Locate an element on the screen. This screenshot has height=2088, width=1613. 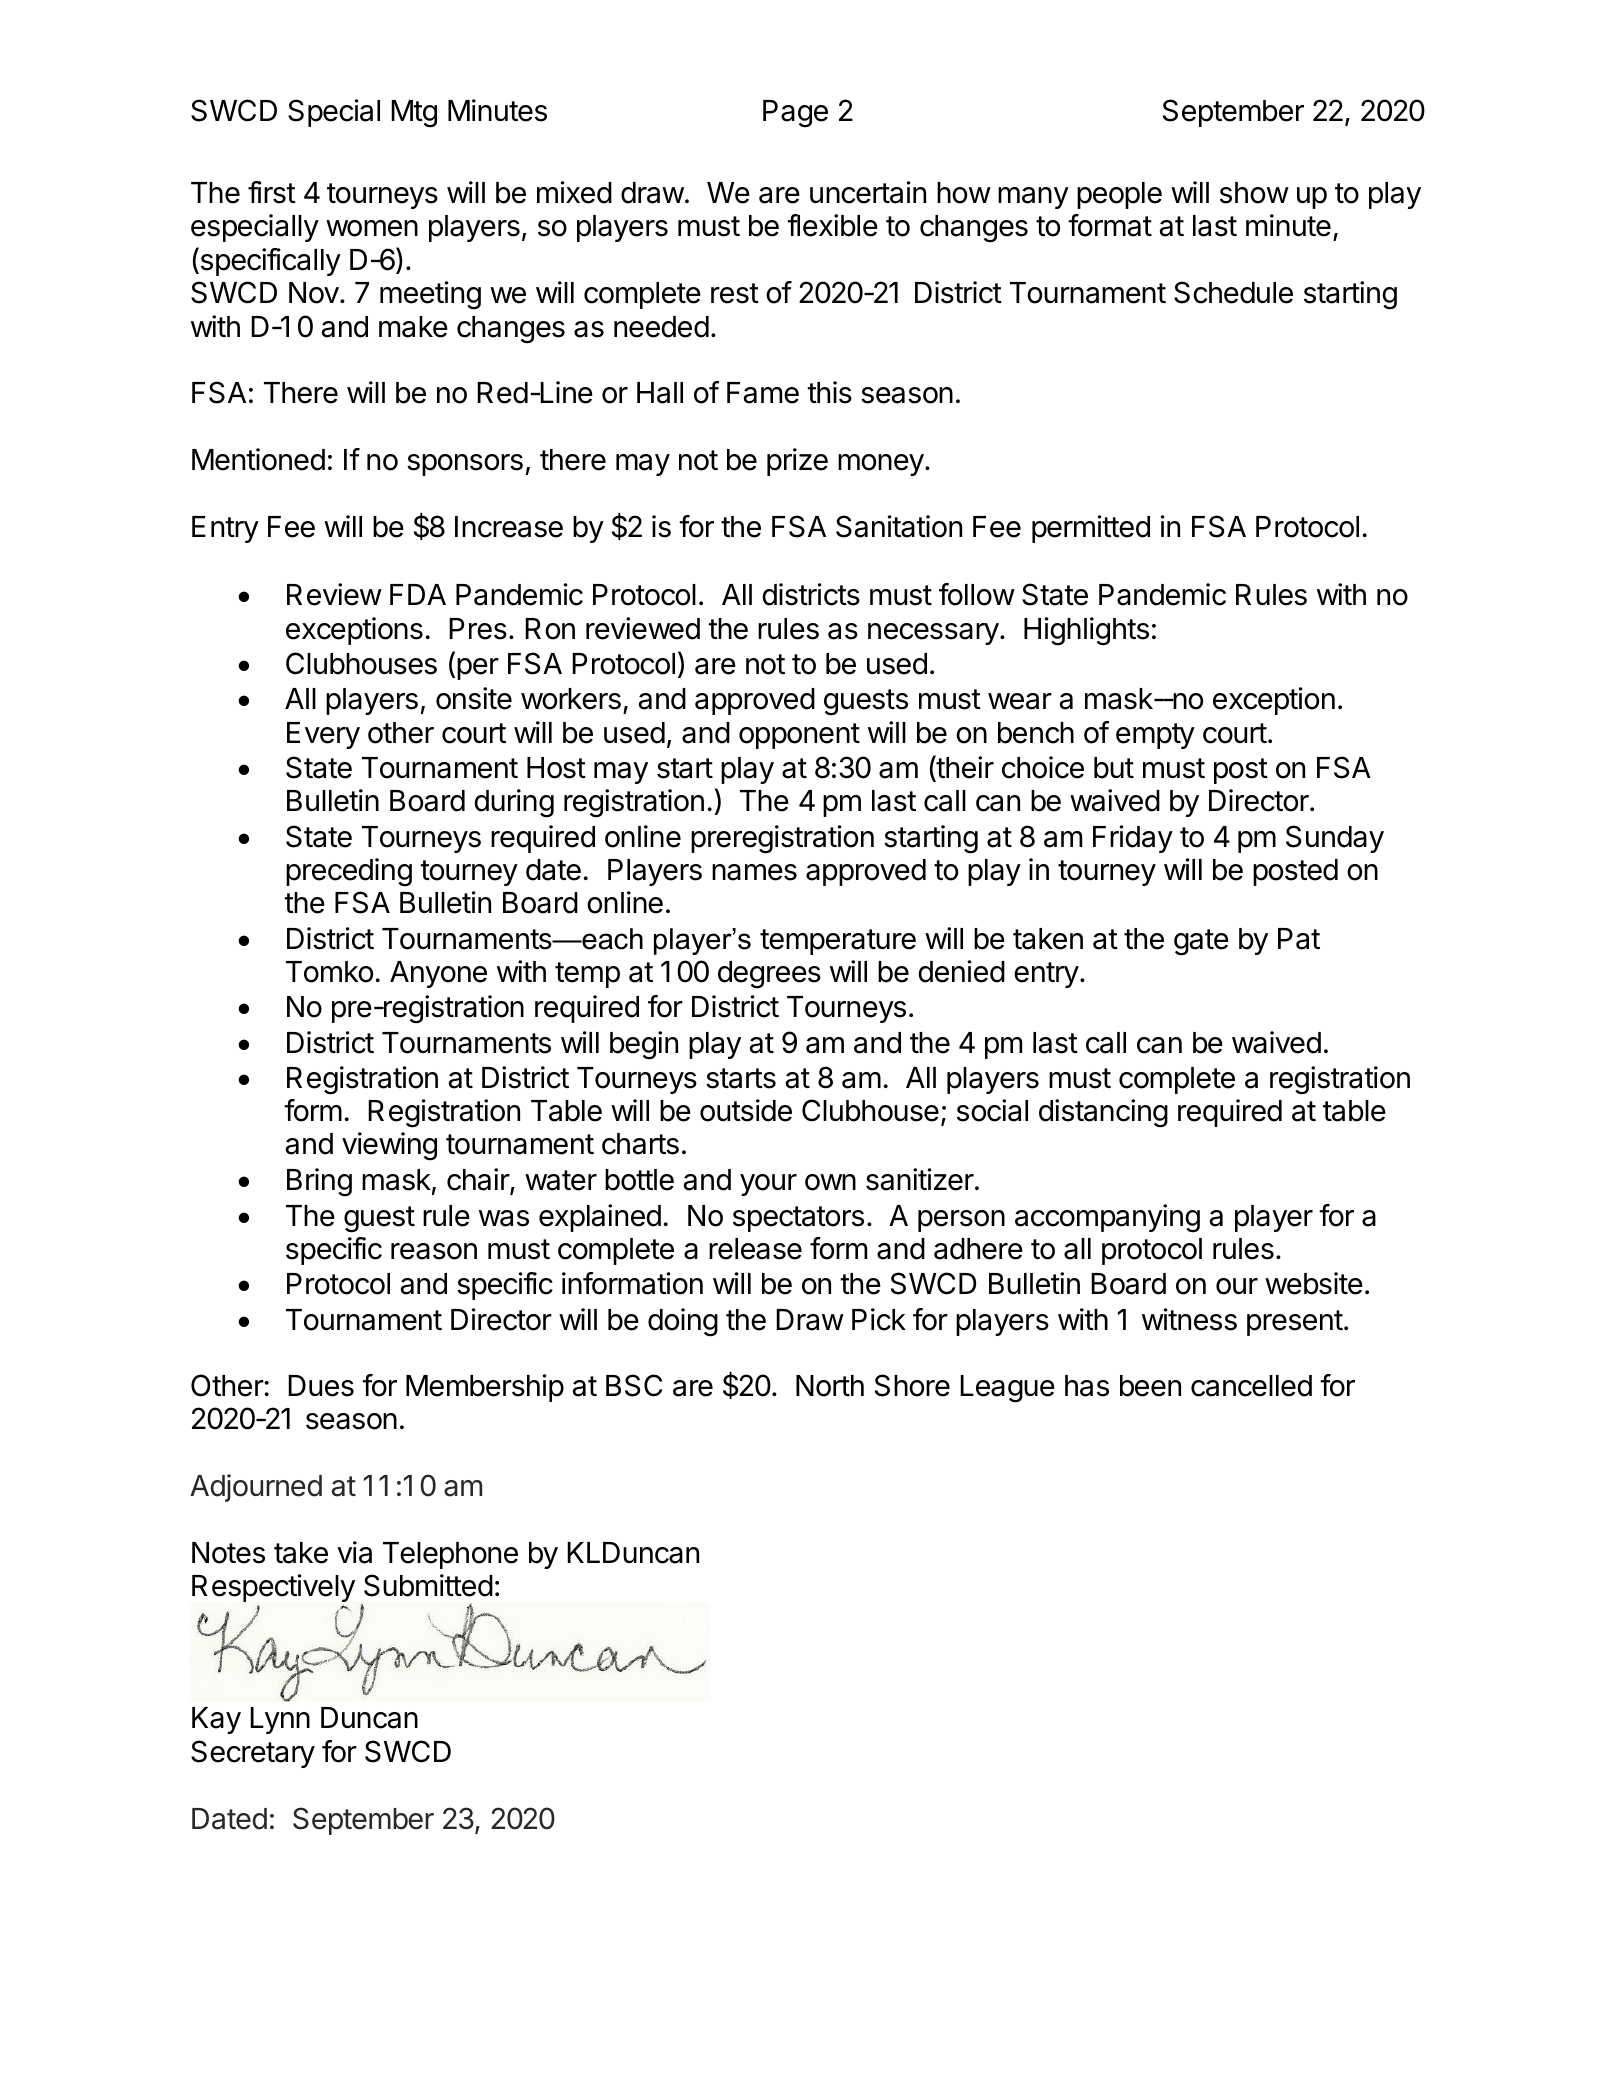
your is located at coordinates (768, 1185).
